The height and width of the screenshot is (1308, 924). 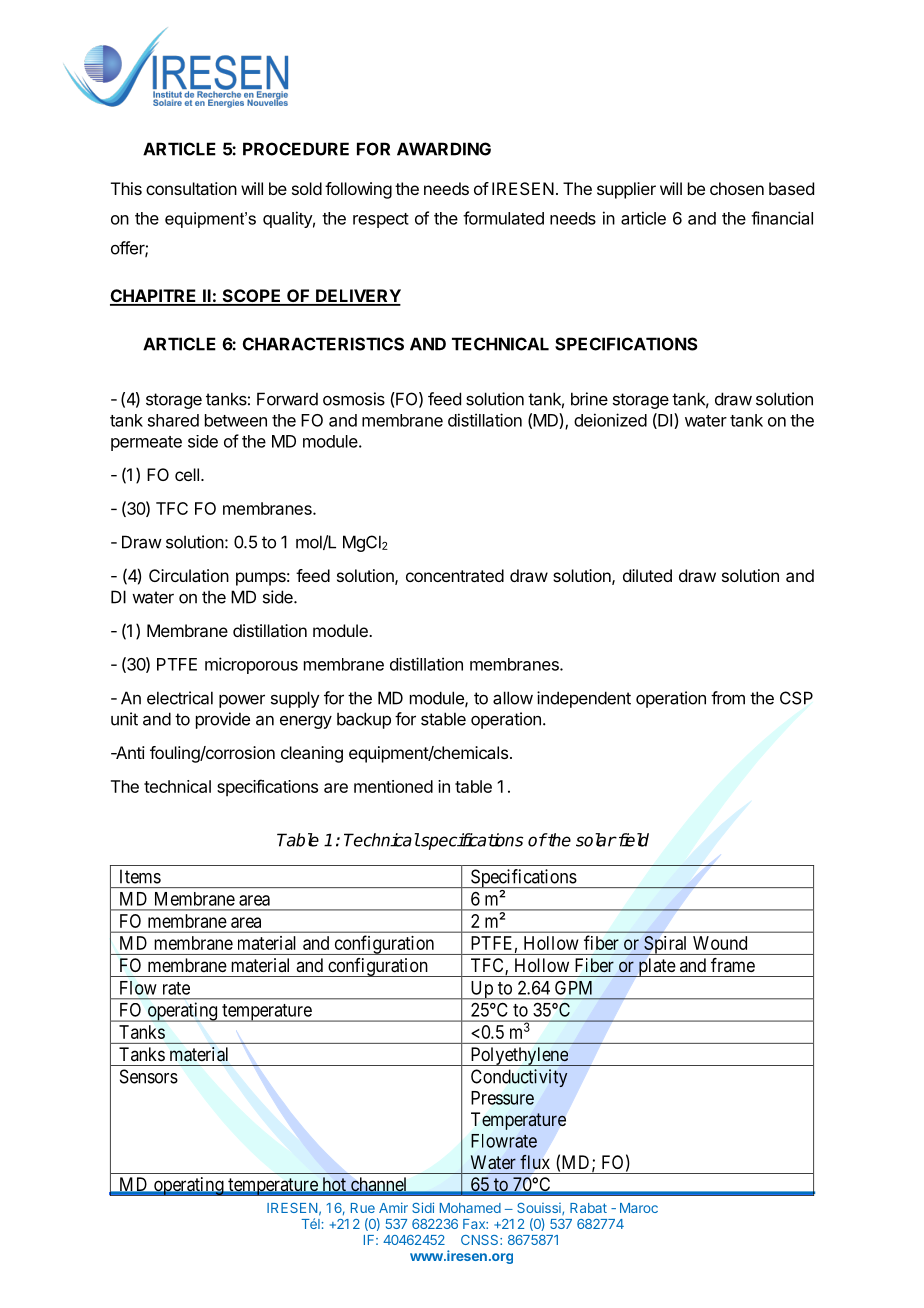 I want to click on electrical, so click(x=180, y=698).
